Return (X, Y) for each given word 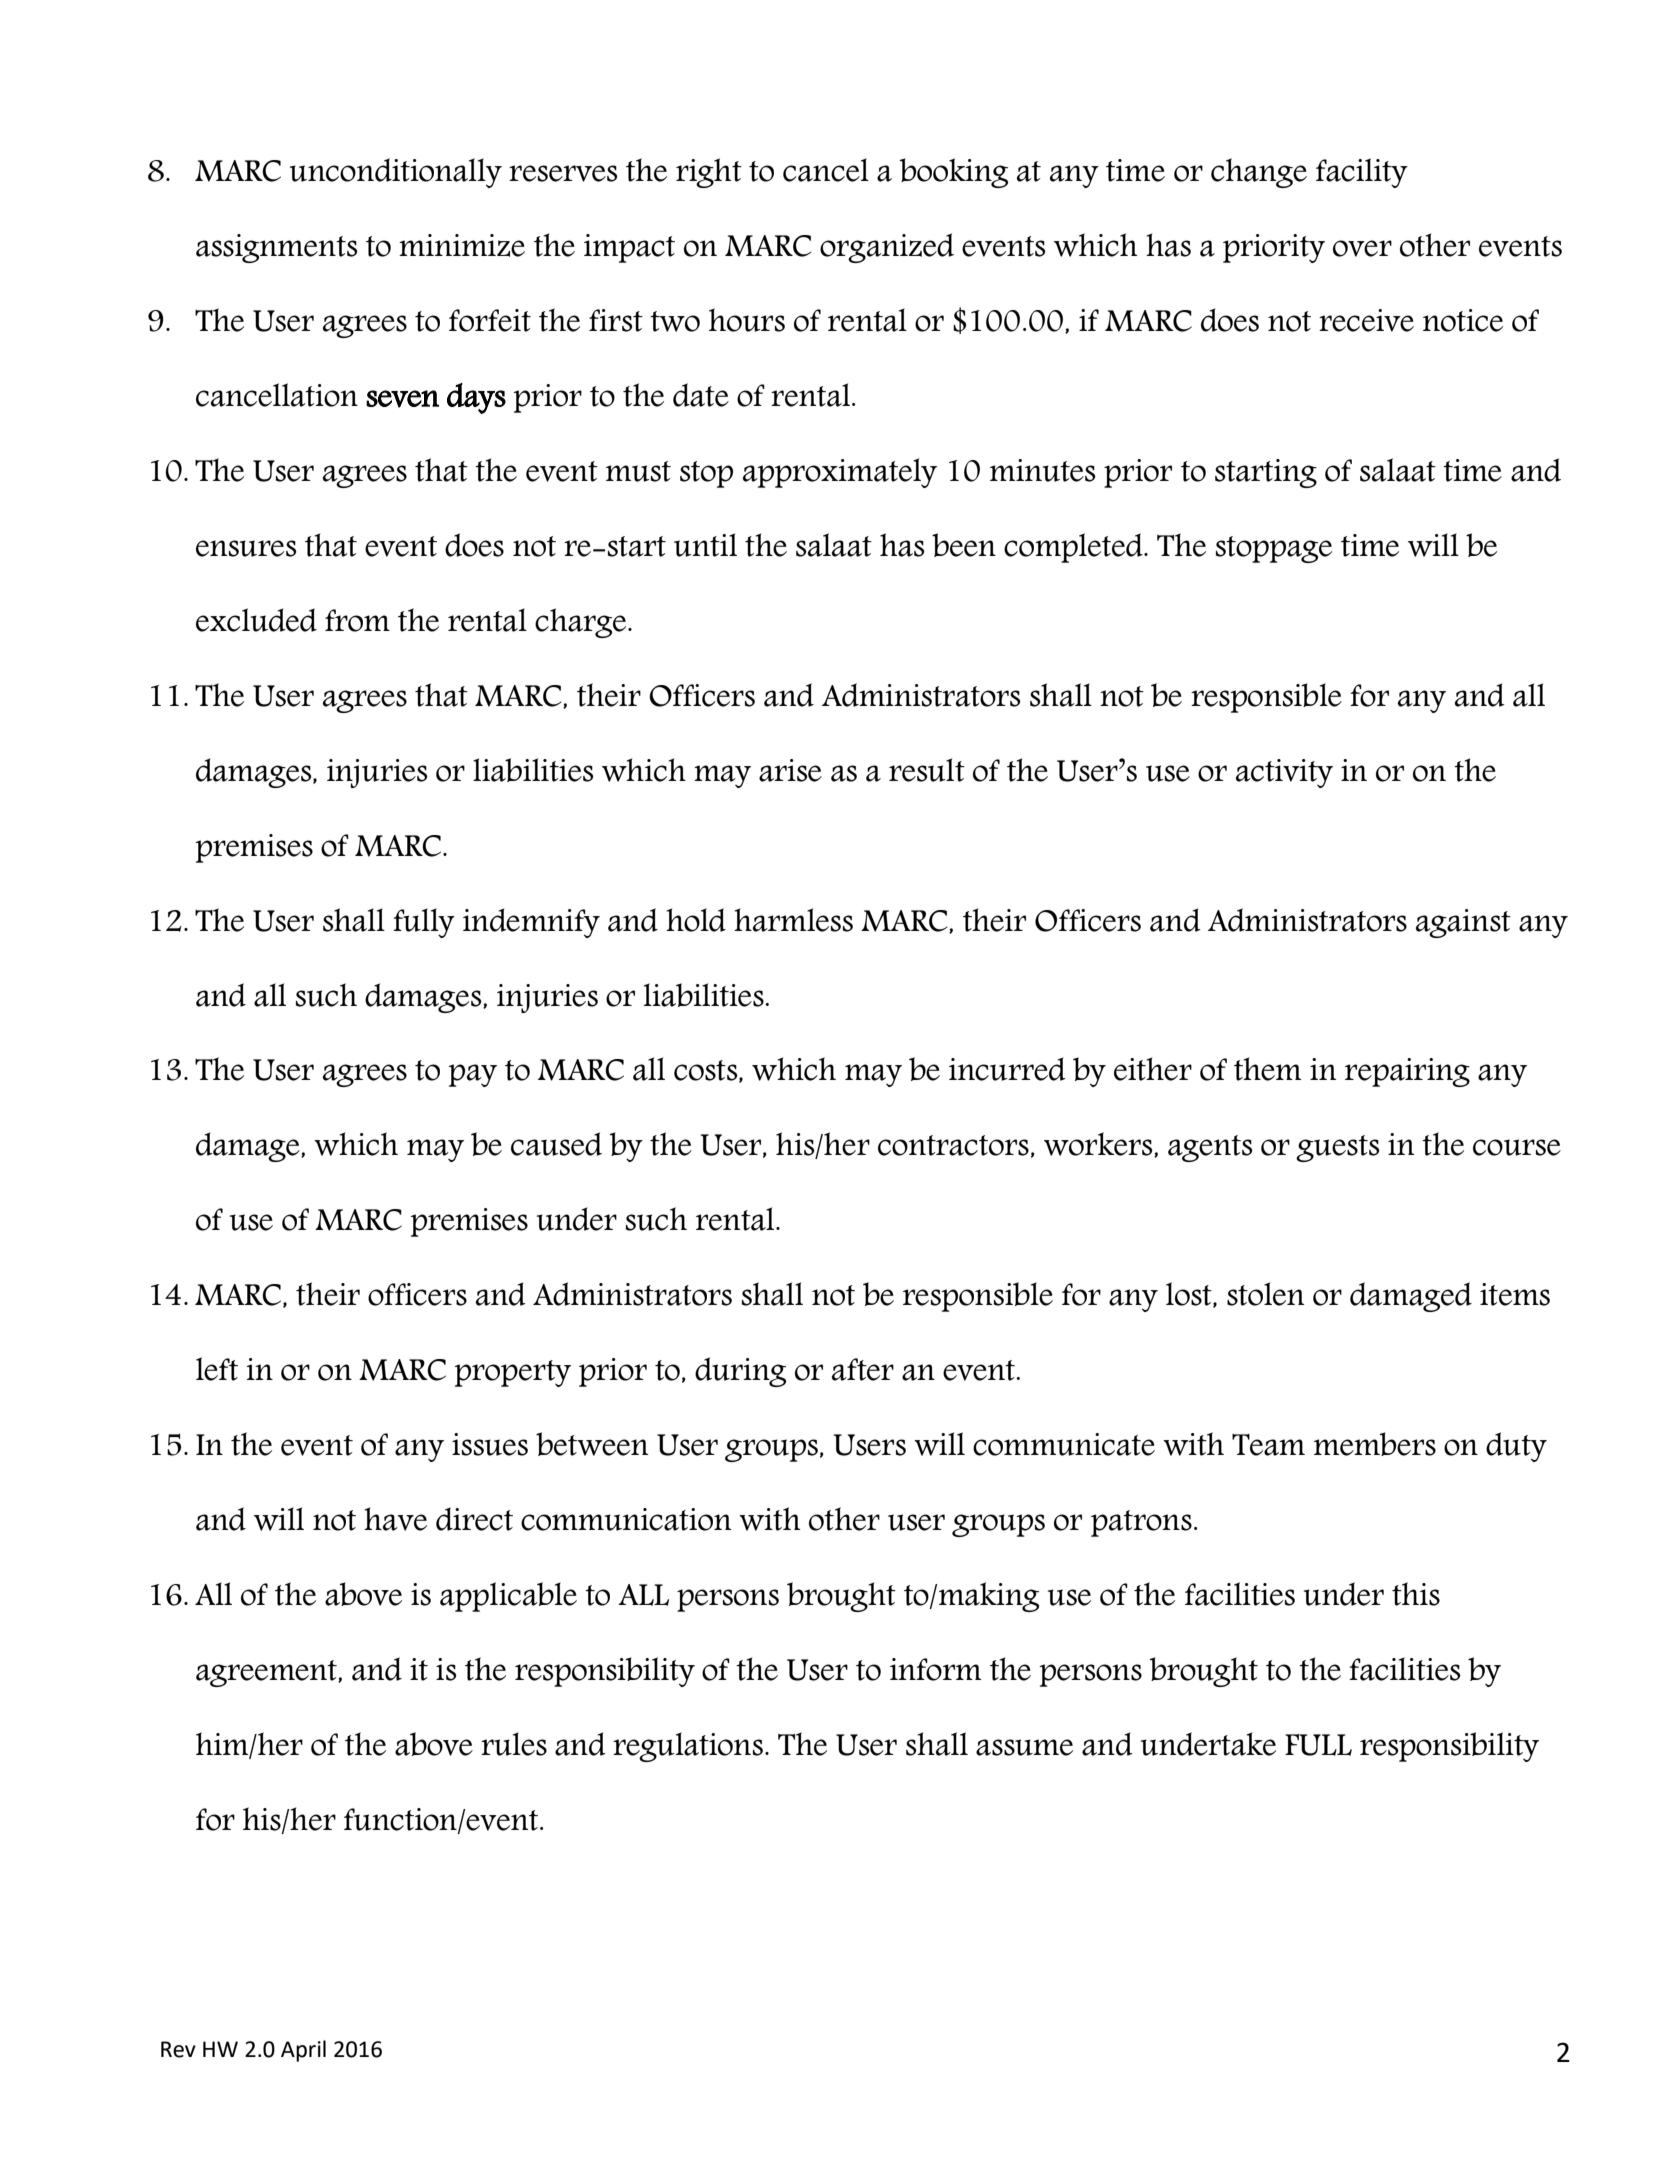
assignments (277, 248)
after (863, 1369)
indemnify (531, 923)
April (303, 2051)
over (1362, 248)
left (217, 1369)
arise (790, 770)
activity (1284, 773)
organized (887, 248)
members (1375, 1444)
